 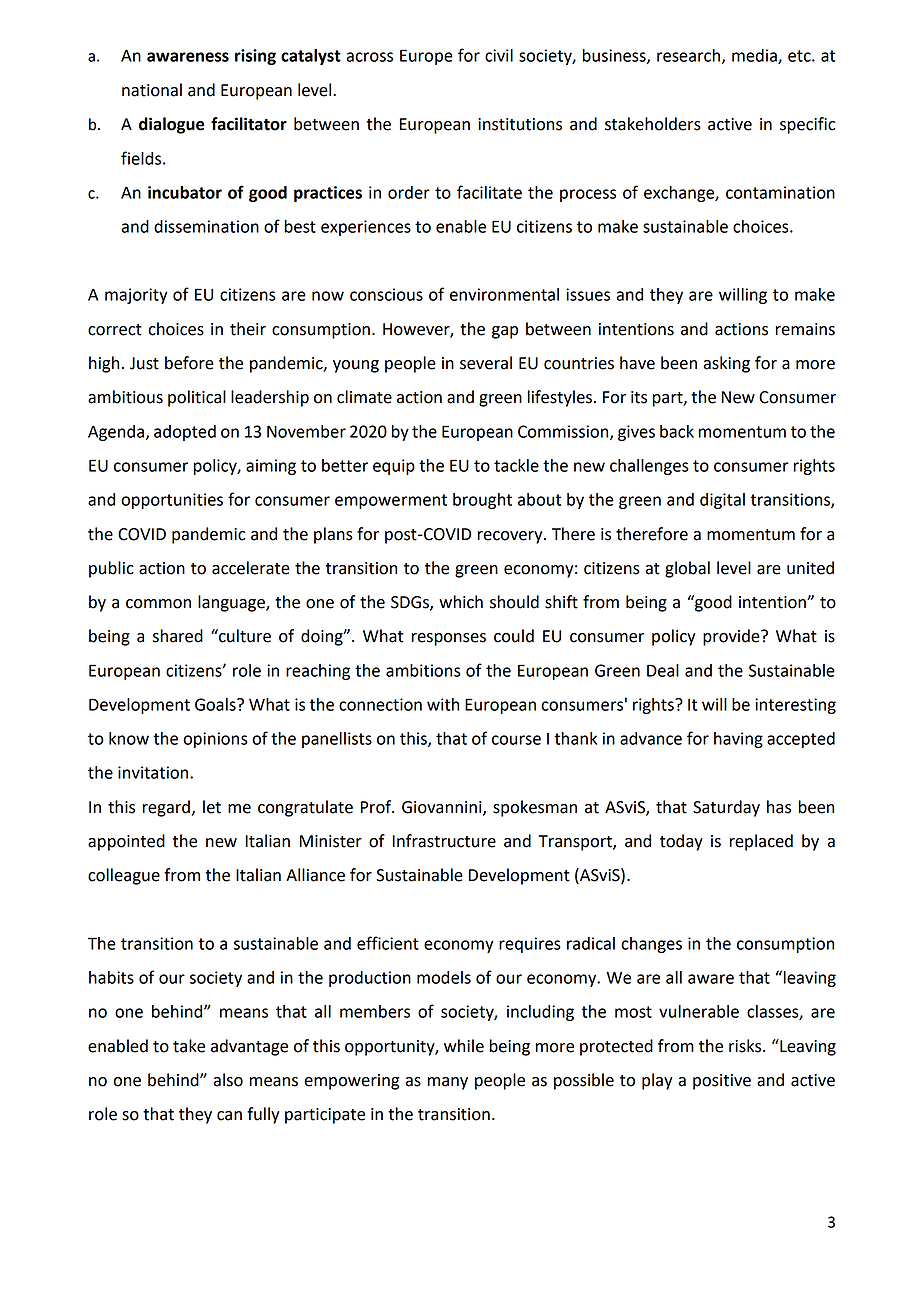 What do you see at coordinates (166, 808) in the document?
I see `regard` at bounding box center [166, 808].
